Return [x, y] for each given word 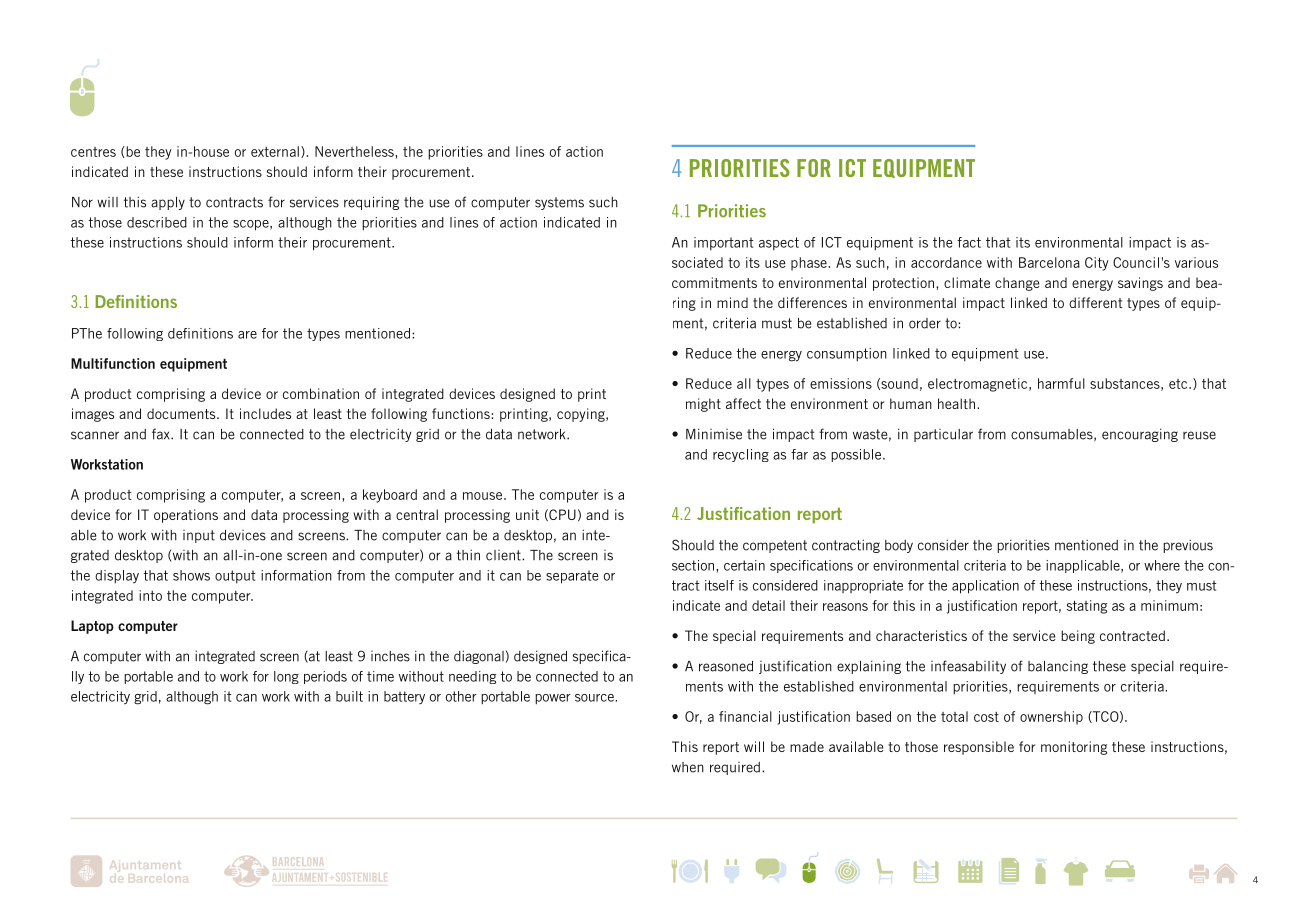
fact [969, 242]
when [688, 767]
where [1162, 565]
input [199, 536]
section [694, 565]
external [275, 151]
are [247, 335]
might [703, 405]
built [349, 696]
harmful [1061, 383]
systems [559, 203]
